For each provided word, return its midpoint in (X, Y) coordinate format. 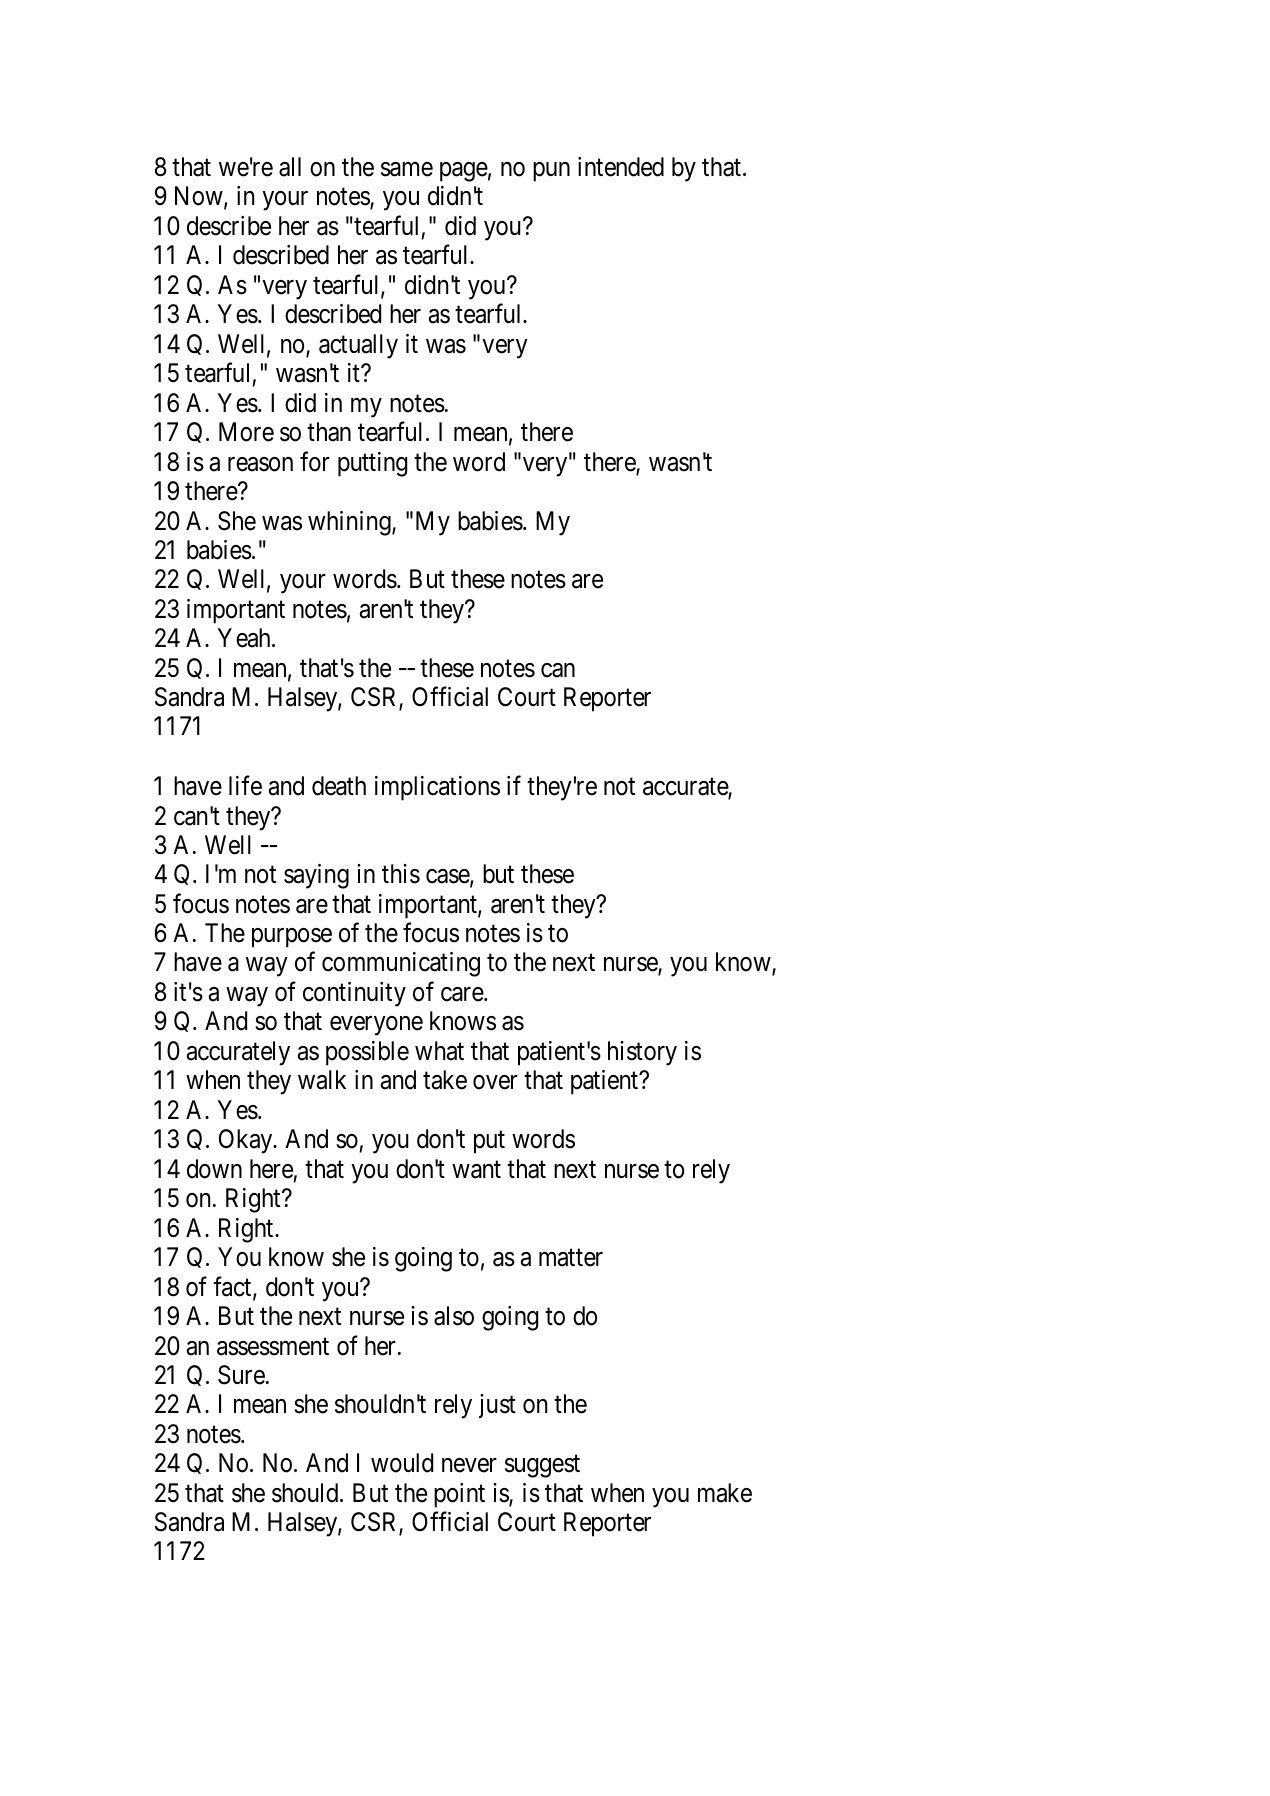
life (245, 785)
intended (621, 167)
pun (551, 172)
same (407, 169)
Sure (241, 1375)
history (642, 1053)
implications (437, 788)
